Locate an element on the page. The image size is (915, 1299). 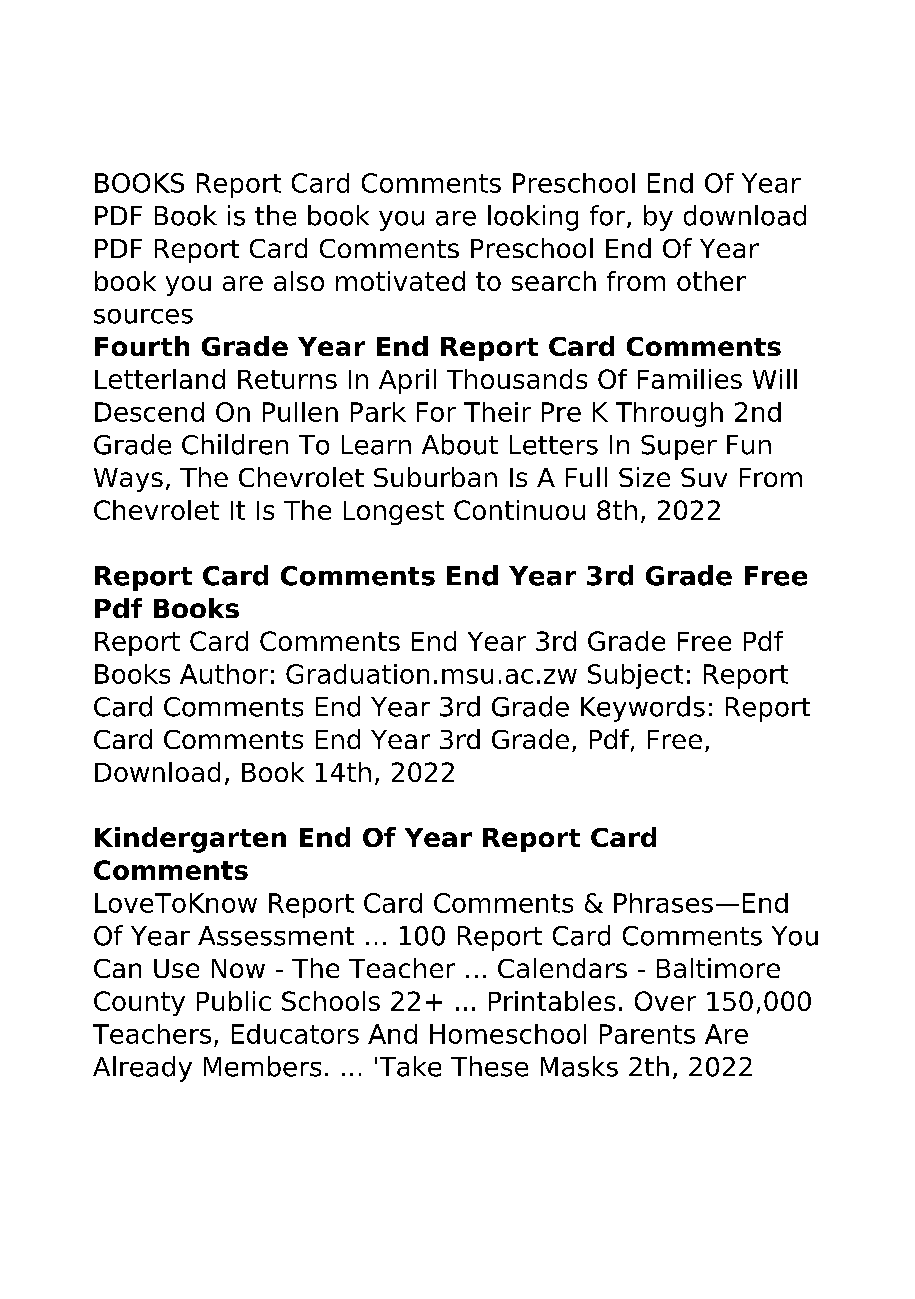
Suburban is located at coordinates (435, 477).
